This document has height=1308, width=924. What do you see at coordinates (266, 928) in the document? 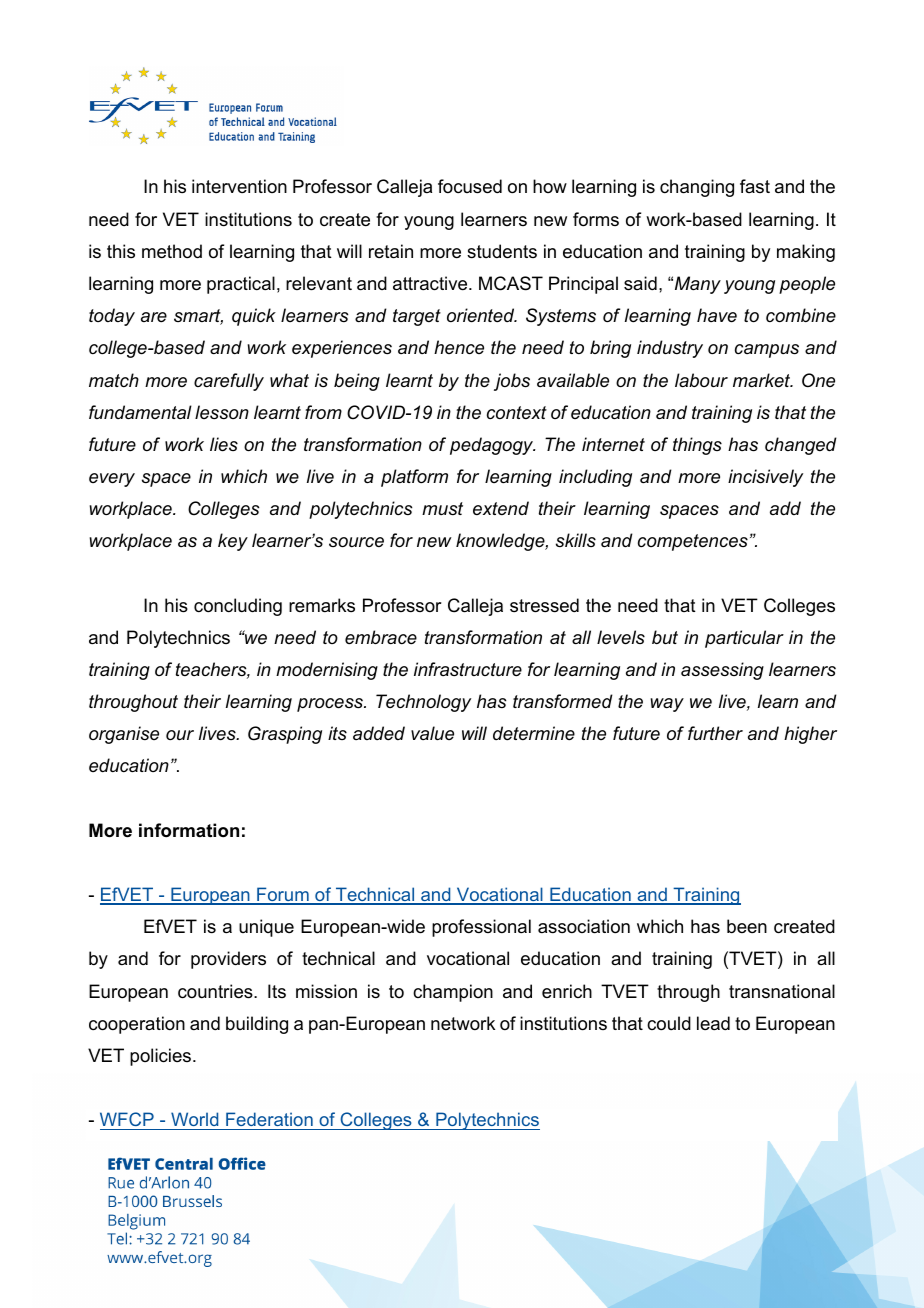
I see `unique` at bounding box center [266, 928].
